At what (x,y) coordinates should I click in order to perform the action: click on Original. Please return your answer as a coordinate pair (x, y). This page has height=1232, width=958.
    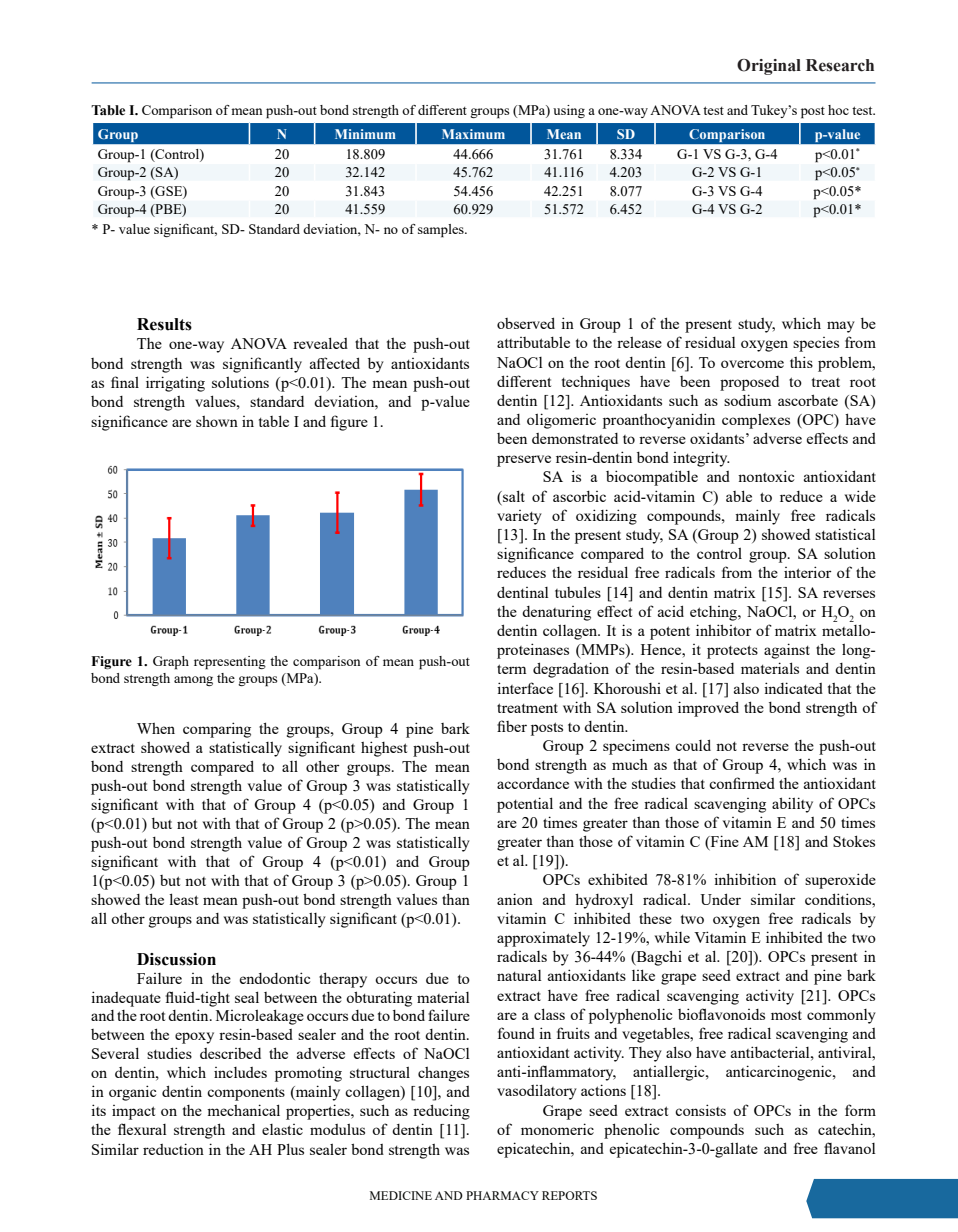
    Looking at the image, I should click on (769, 67).
